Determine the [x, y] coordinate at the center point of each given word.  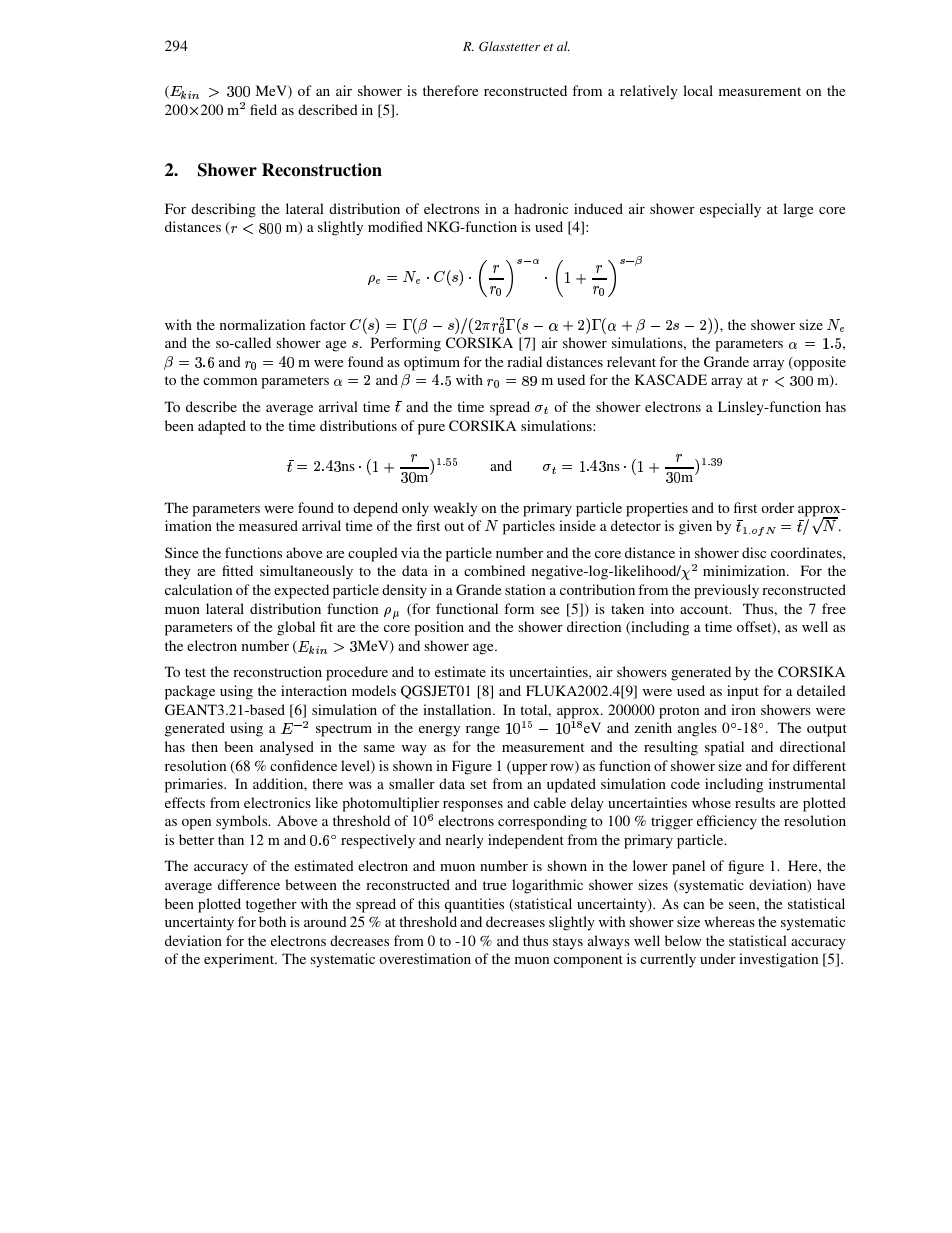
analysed [287, 748]
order [777, 507]
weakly [455, 509]
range [483, 731]
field [263, 109]
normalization [262, 324]
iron [743, 709]
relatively [649, 92]
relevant [631, 361]
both [272, 921]
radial [524, 361]
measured [268, 525]
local [698, 90]
